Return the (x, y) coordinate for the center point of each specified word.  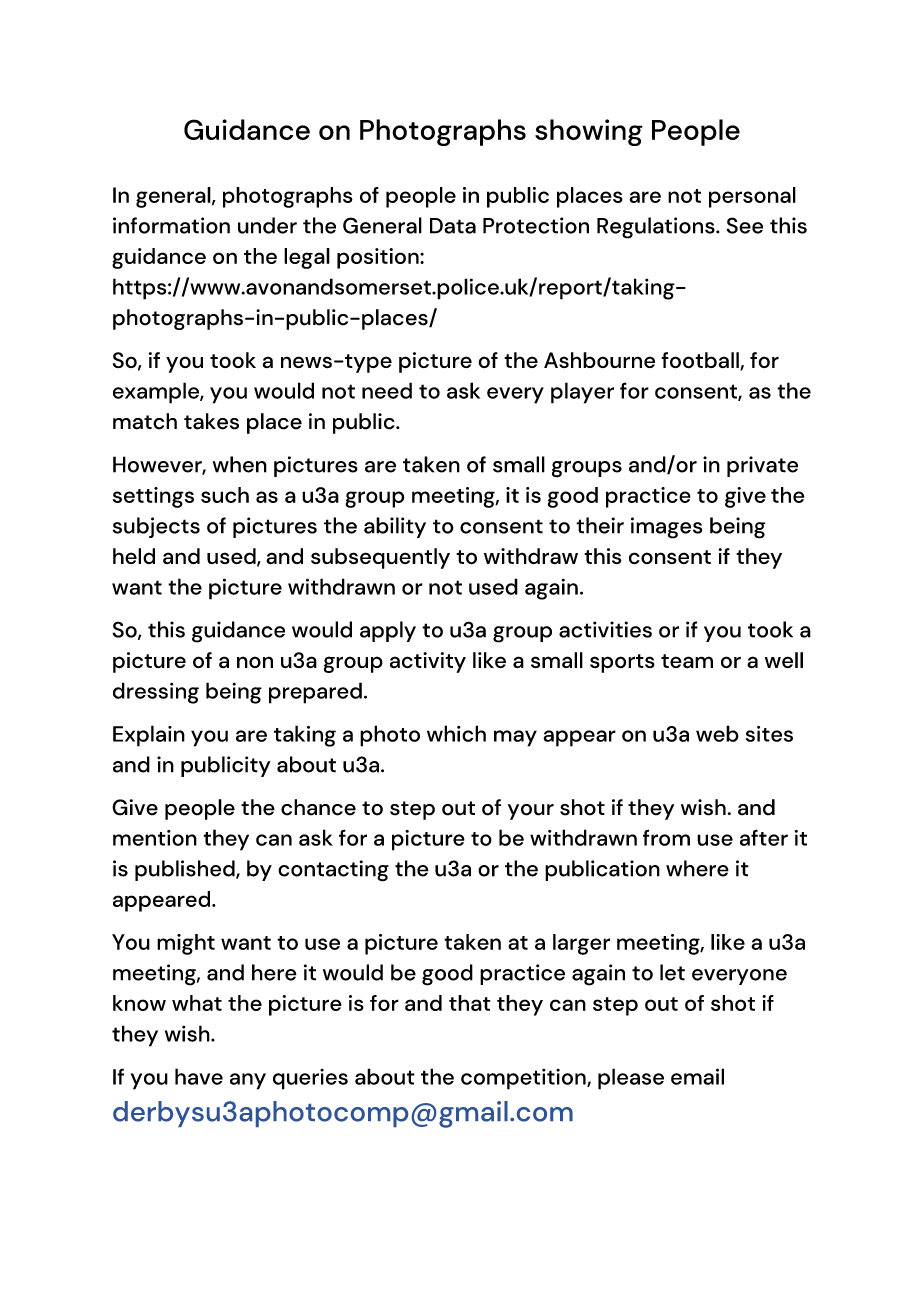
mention (155, 838)
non (255, 662)
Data (453, 226)
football (701, 361)
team (687, 661)
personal (752, 197)
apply (388, 631)
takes (211, 421)
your (531, 812)
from (666, 837)
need (387, 390)
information (171, 225)
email (697, 1076)
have (199, 1076)
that (470, 1003)
